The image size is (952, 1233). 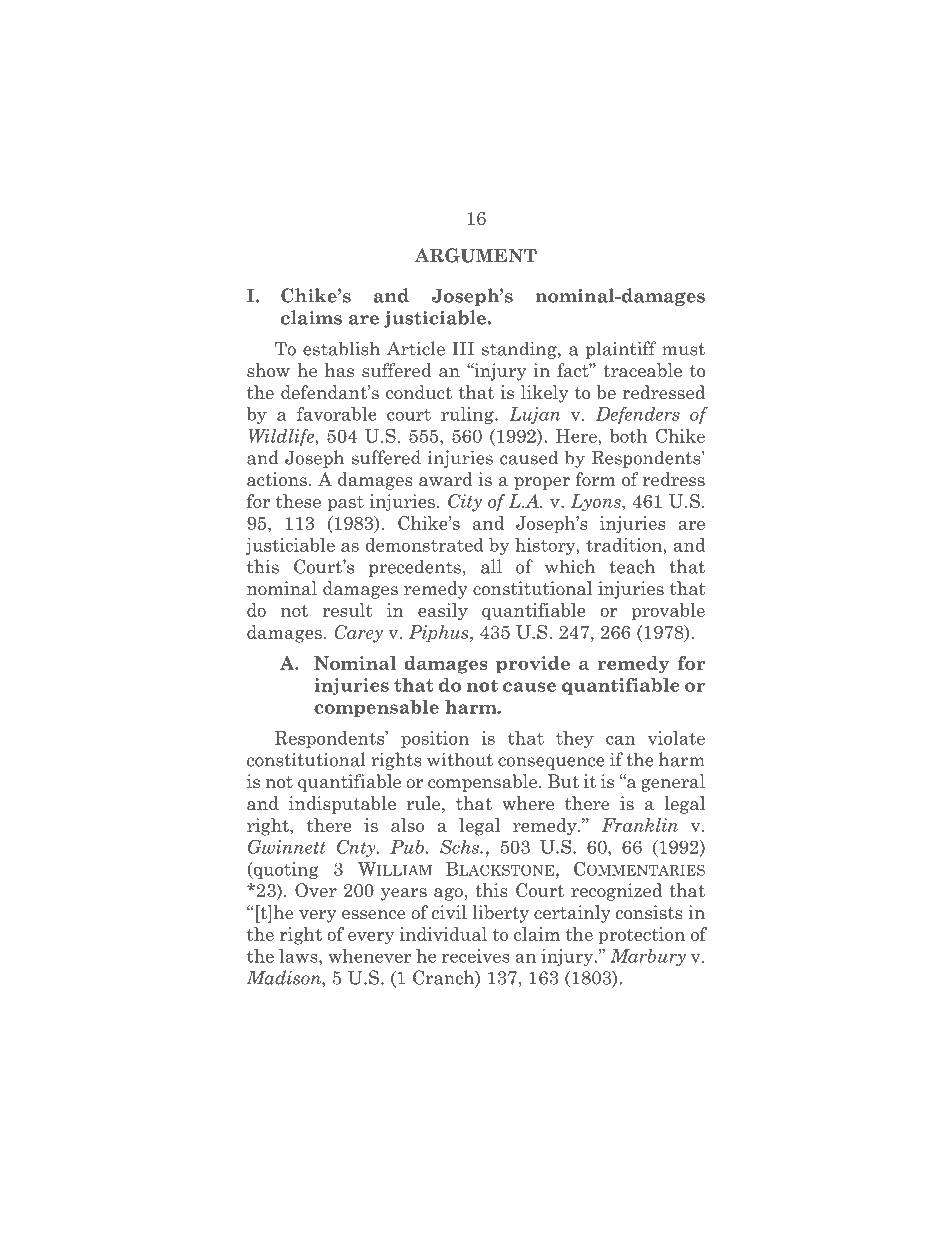 I want to click on laws, so click(x=299, y=956).
